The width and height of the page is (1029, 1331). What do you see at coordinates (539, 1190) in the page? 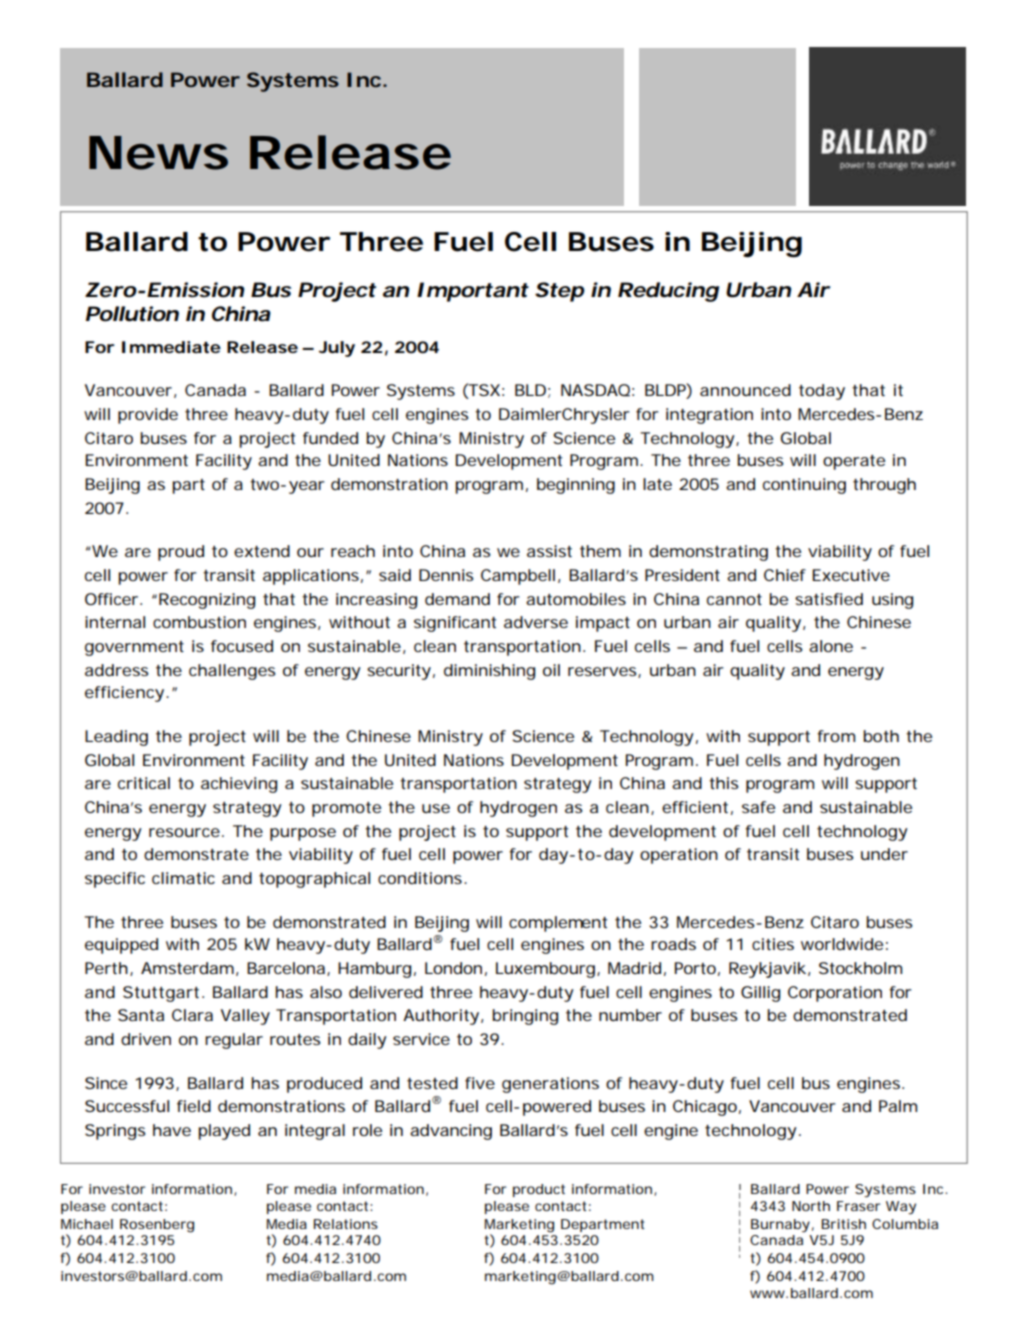
I see `product` at bounding box center [539, 1190].
